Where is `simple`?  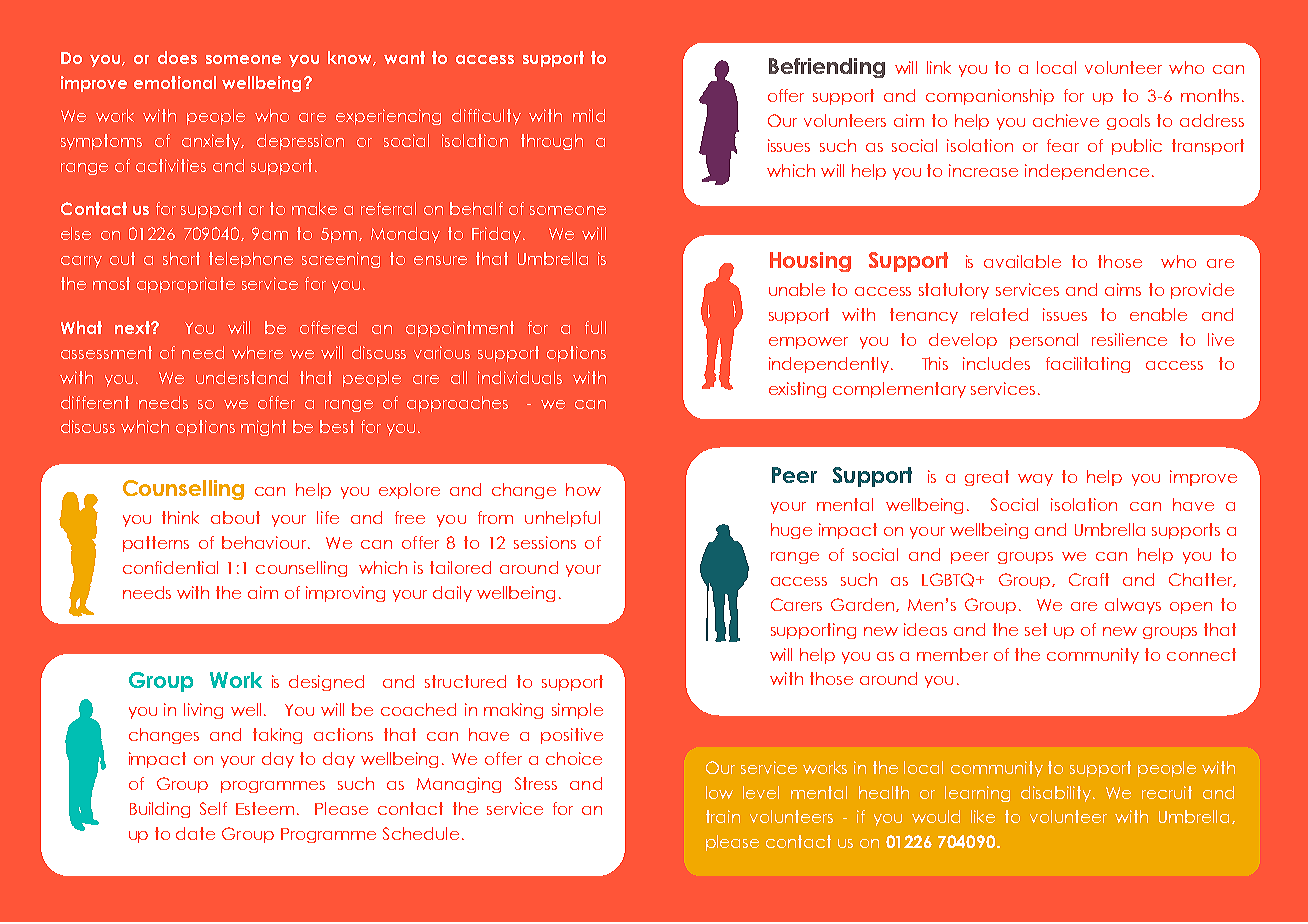 simple is located at coordinates (577, 711).
